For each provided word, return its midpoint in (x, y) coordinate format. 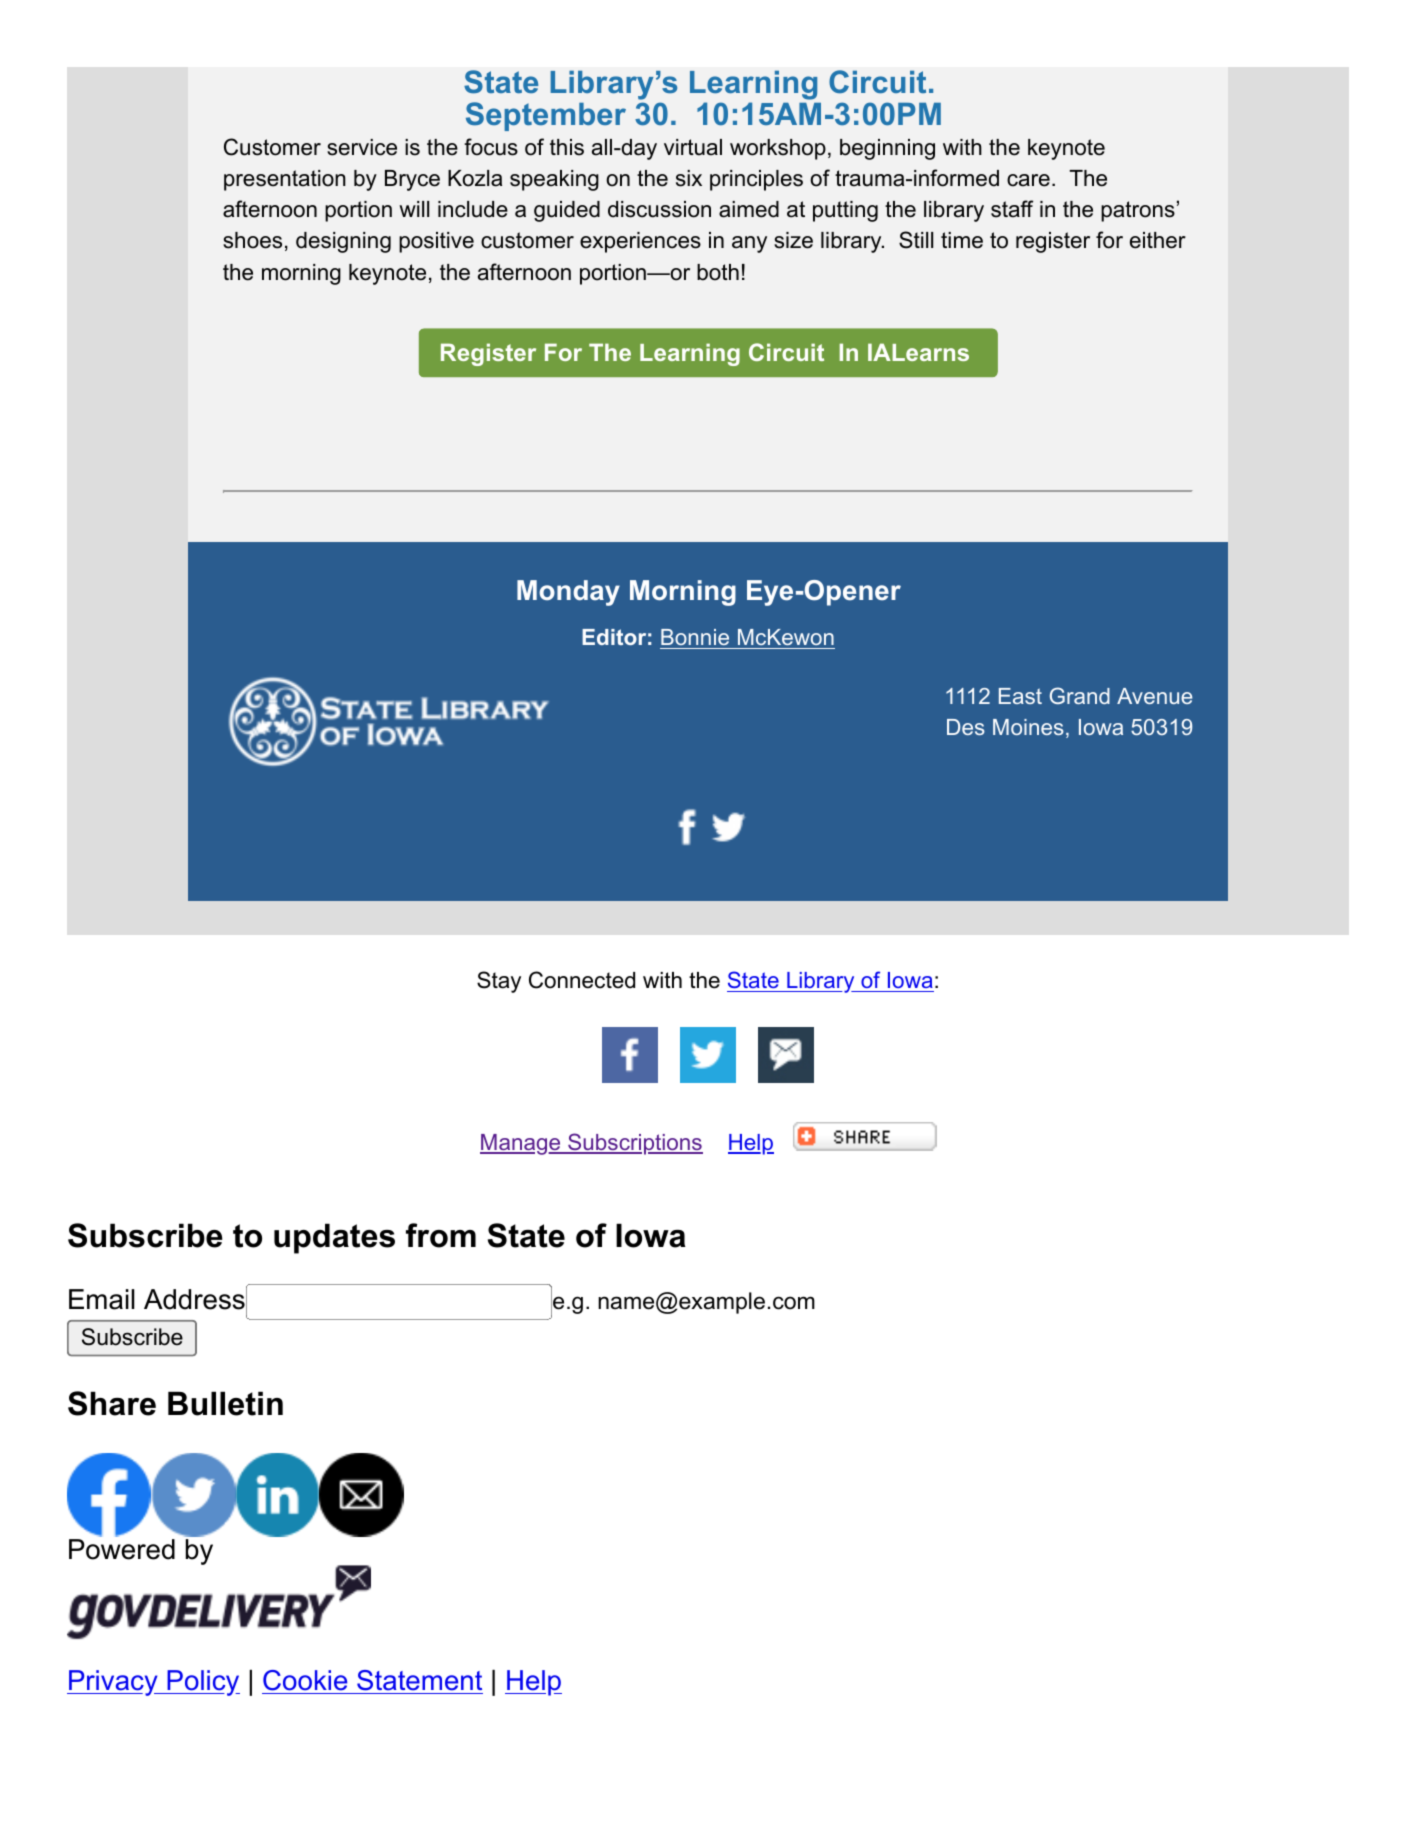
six (689, 178)
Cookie (306, 1682)
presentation (285, 180)
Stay (499, 982)
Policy (202, 1683)
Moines (1028, 727)
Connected (582, 980)
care (1028, 180)
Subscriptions (634, 1144)
